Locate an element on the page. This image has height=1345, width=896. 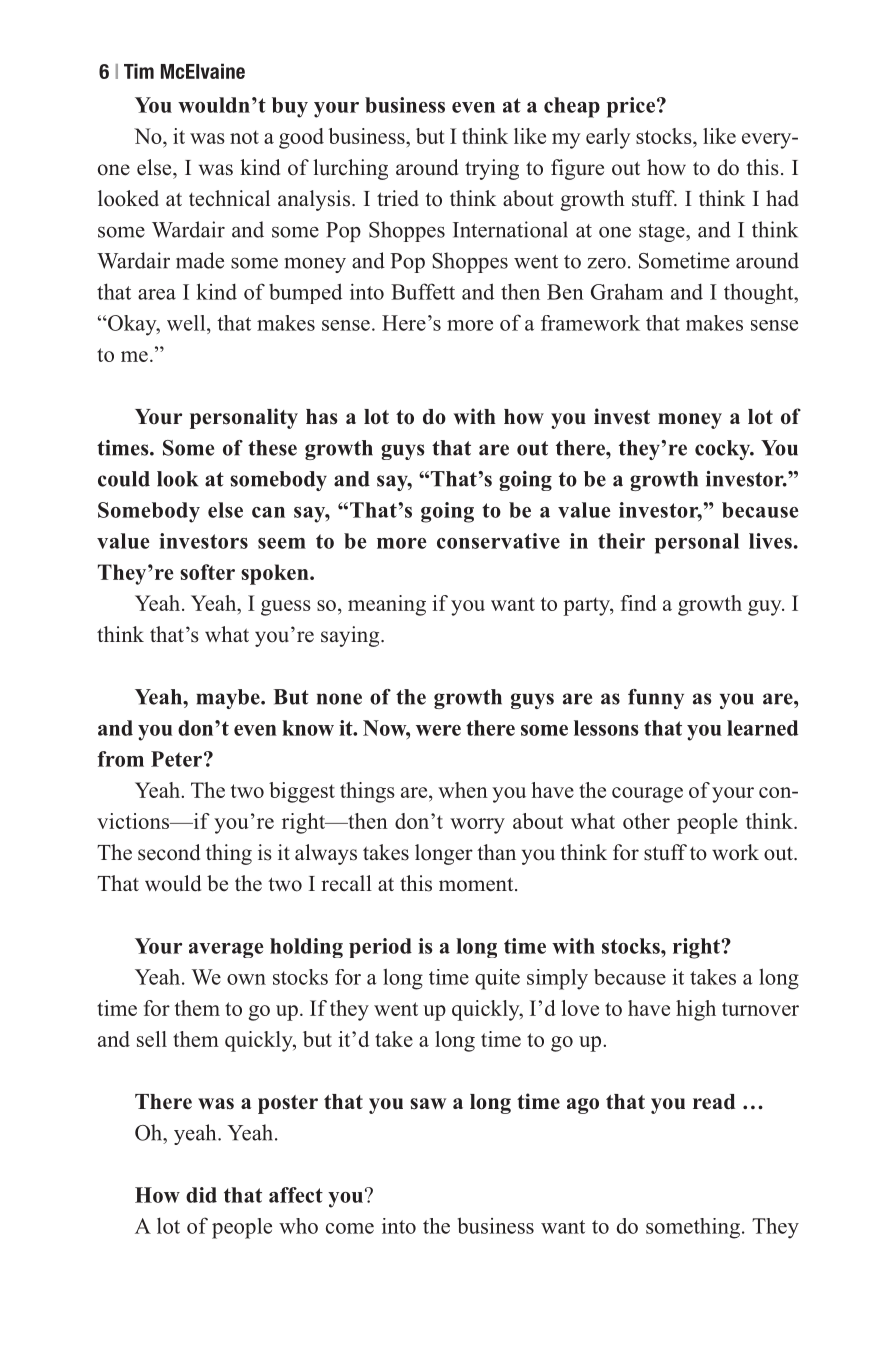
funny is located at coordinates (656, 699).
